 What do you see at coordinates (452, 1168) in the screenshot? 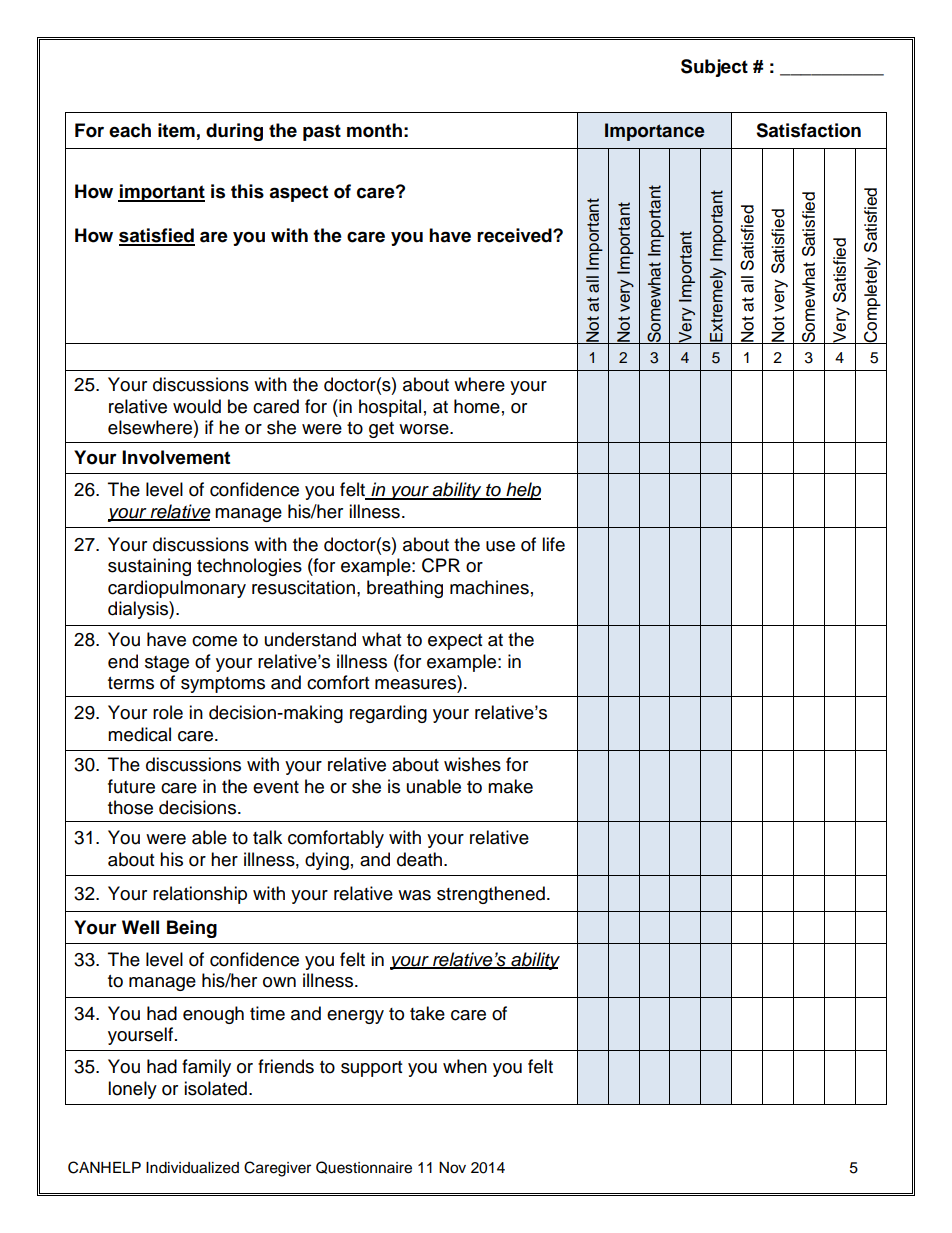
I see `Nov` at bounding box center [452, 1168].
